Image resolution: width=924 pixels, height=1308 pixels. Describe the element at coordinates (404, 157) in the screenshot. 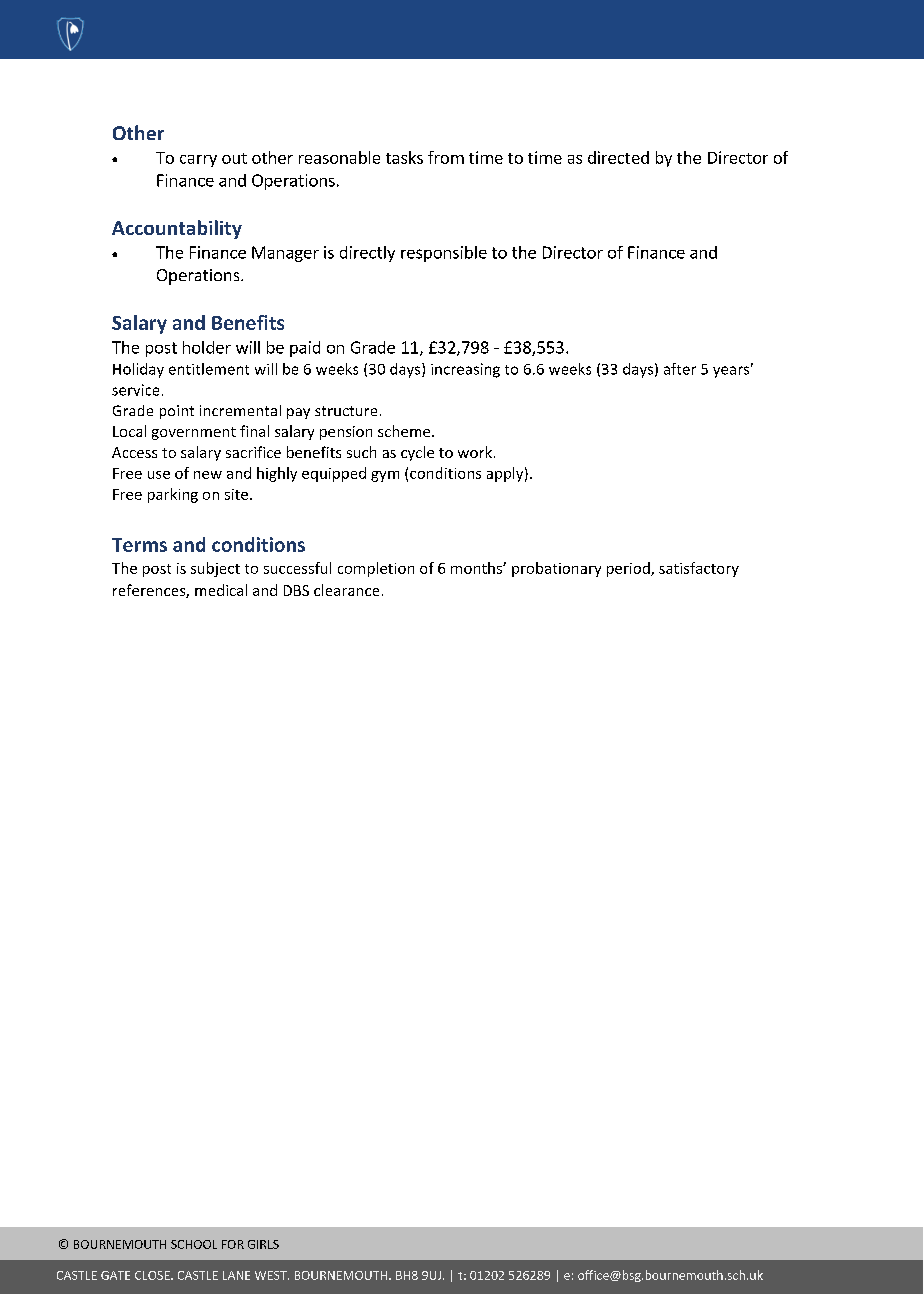

I see `tasks` at that location.
